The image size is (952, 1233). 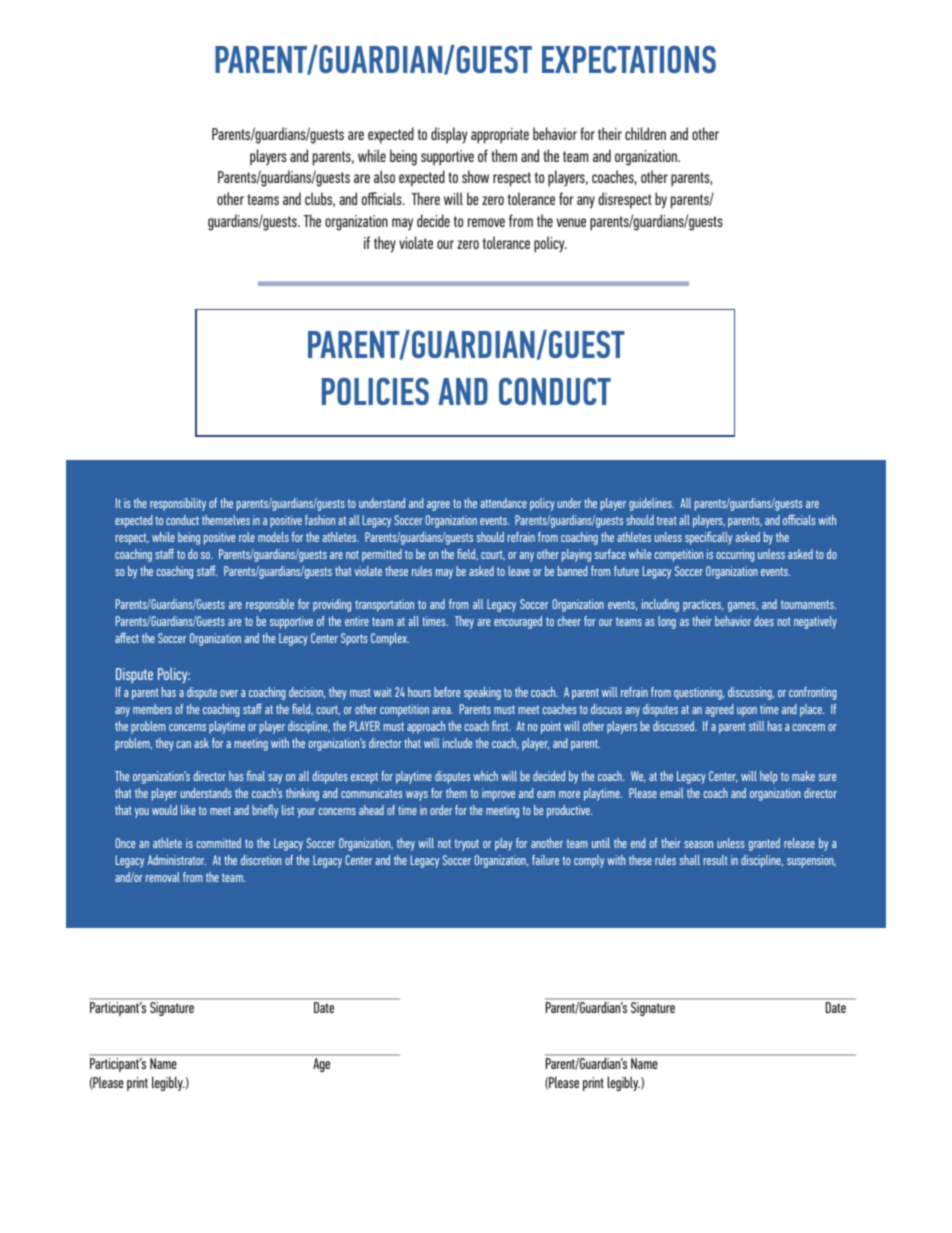 What do you see at coordinates (482, 693) in the screenshot?
I see `speaking` at bounding box center [482, 693].
